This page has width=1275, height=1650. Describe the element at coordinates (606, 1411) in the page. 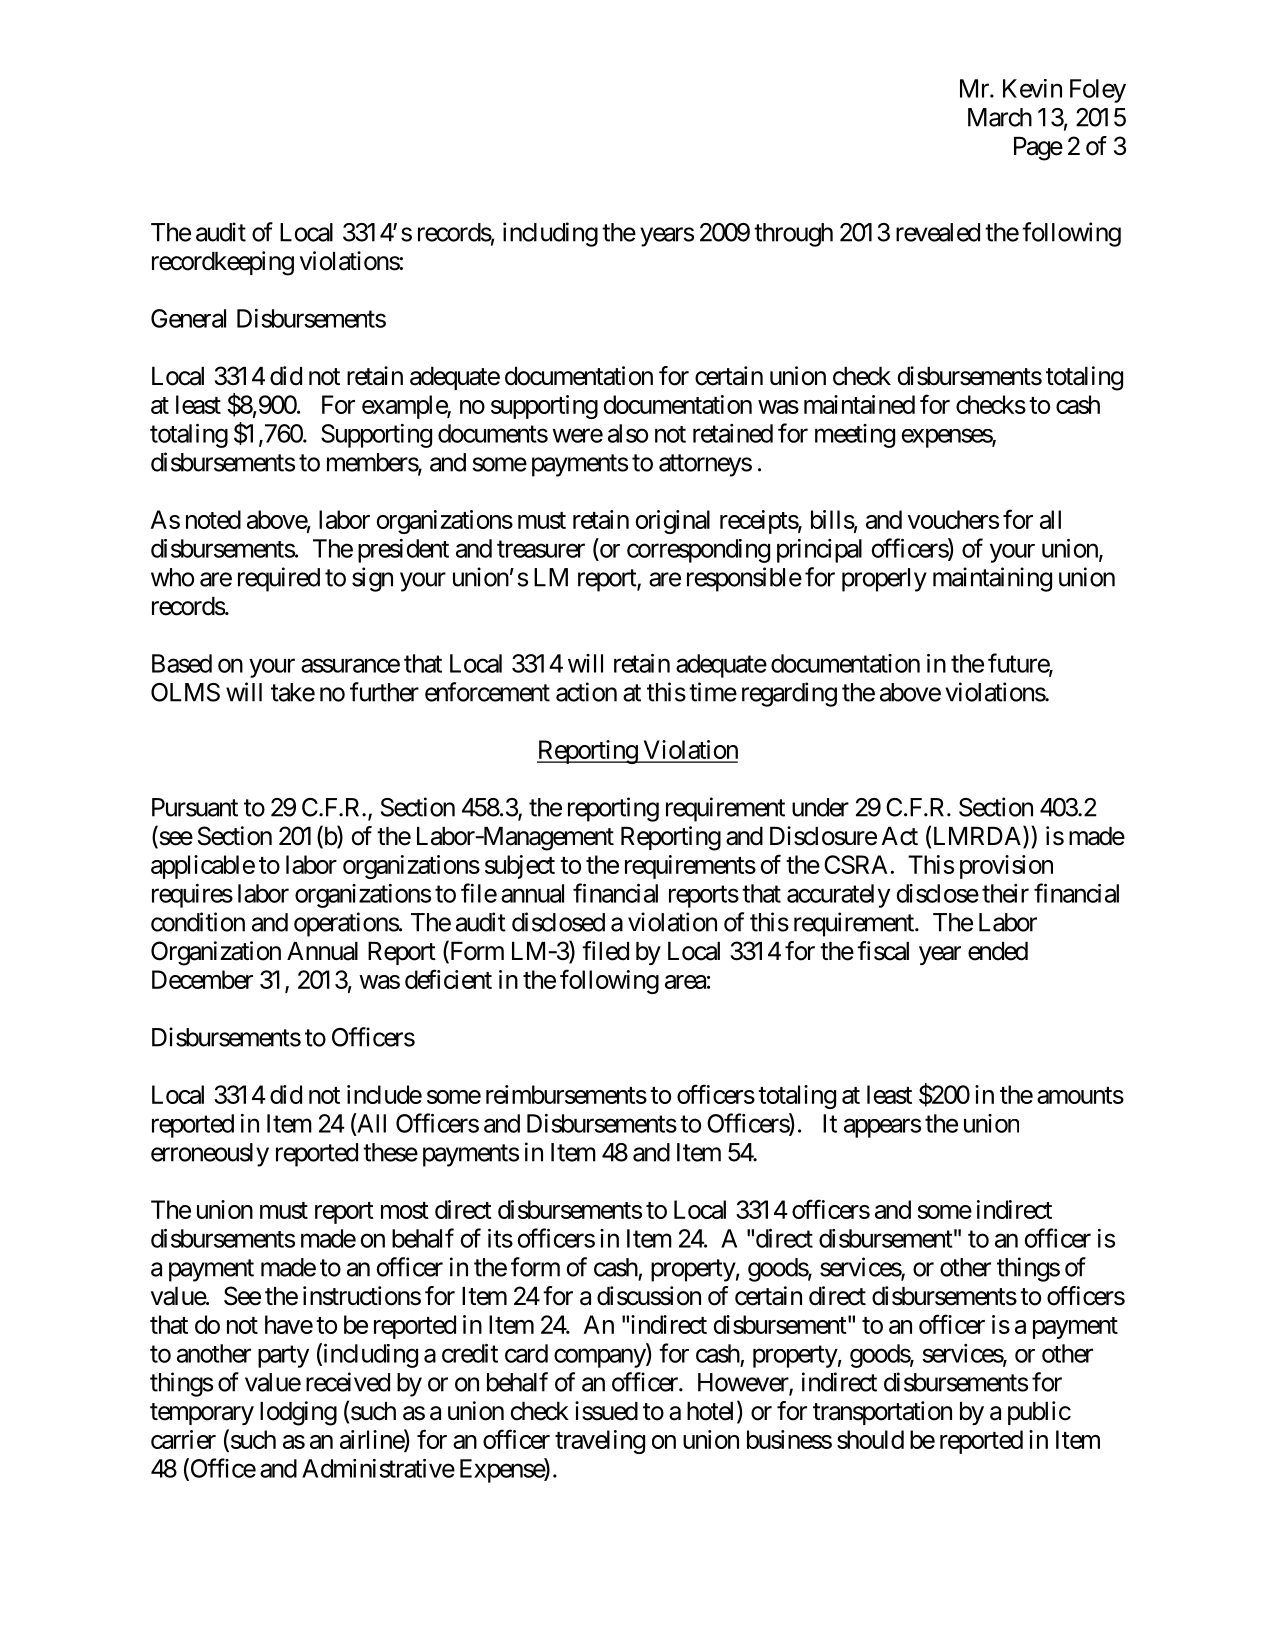

I see `issued` at that location.
